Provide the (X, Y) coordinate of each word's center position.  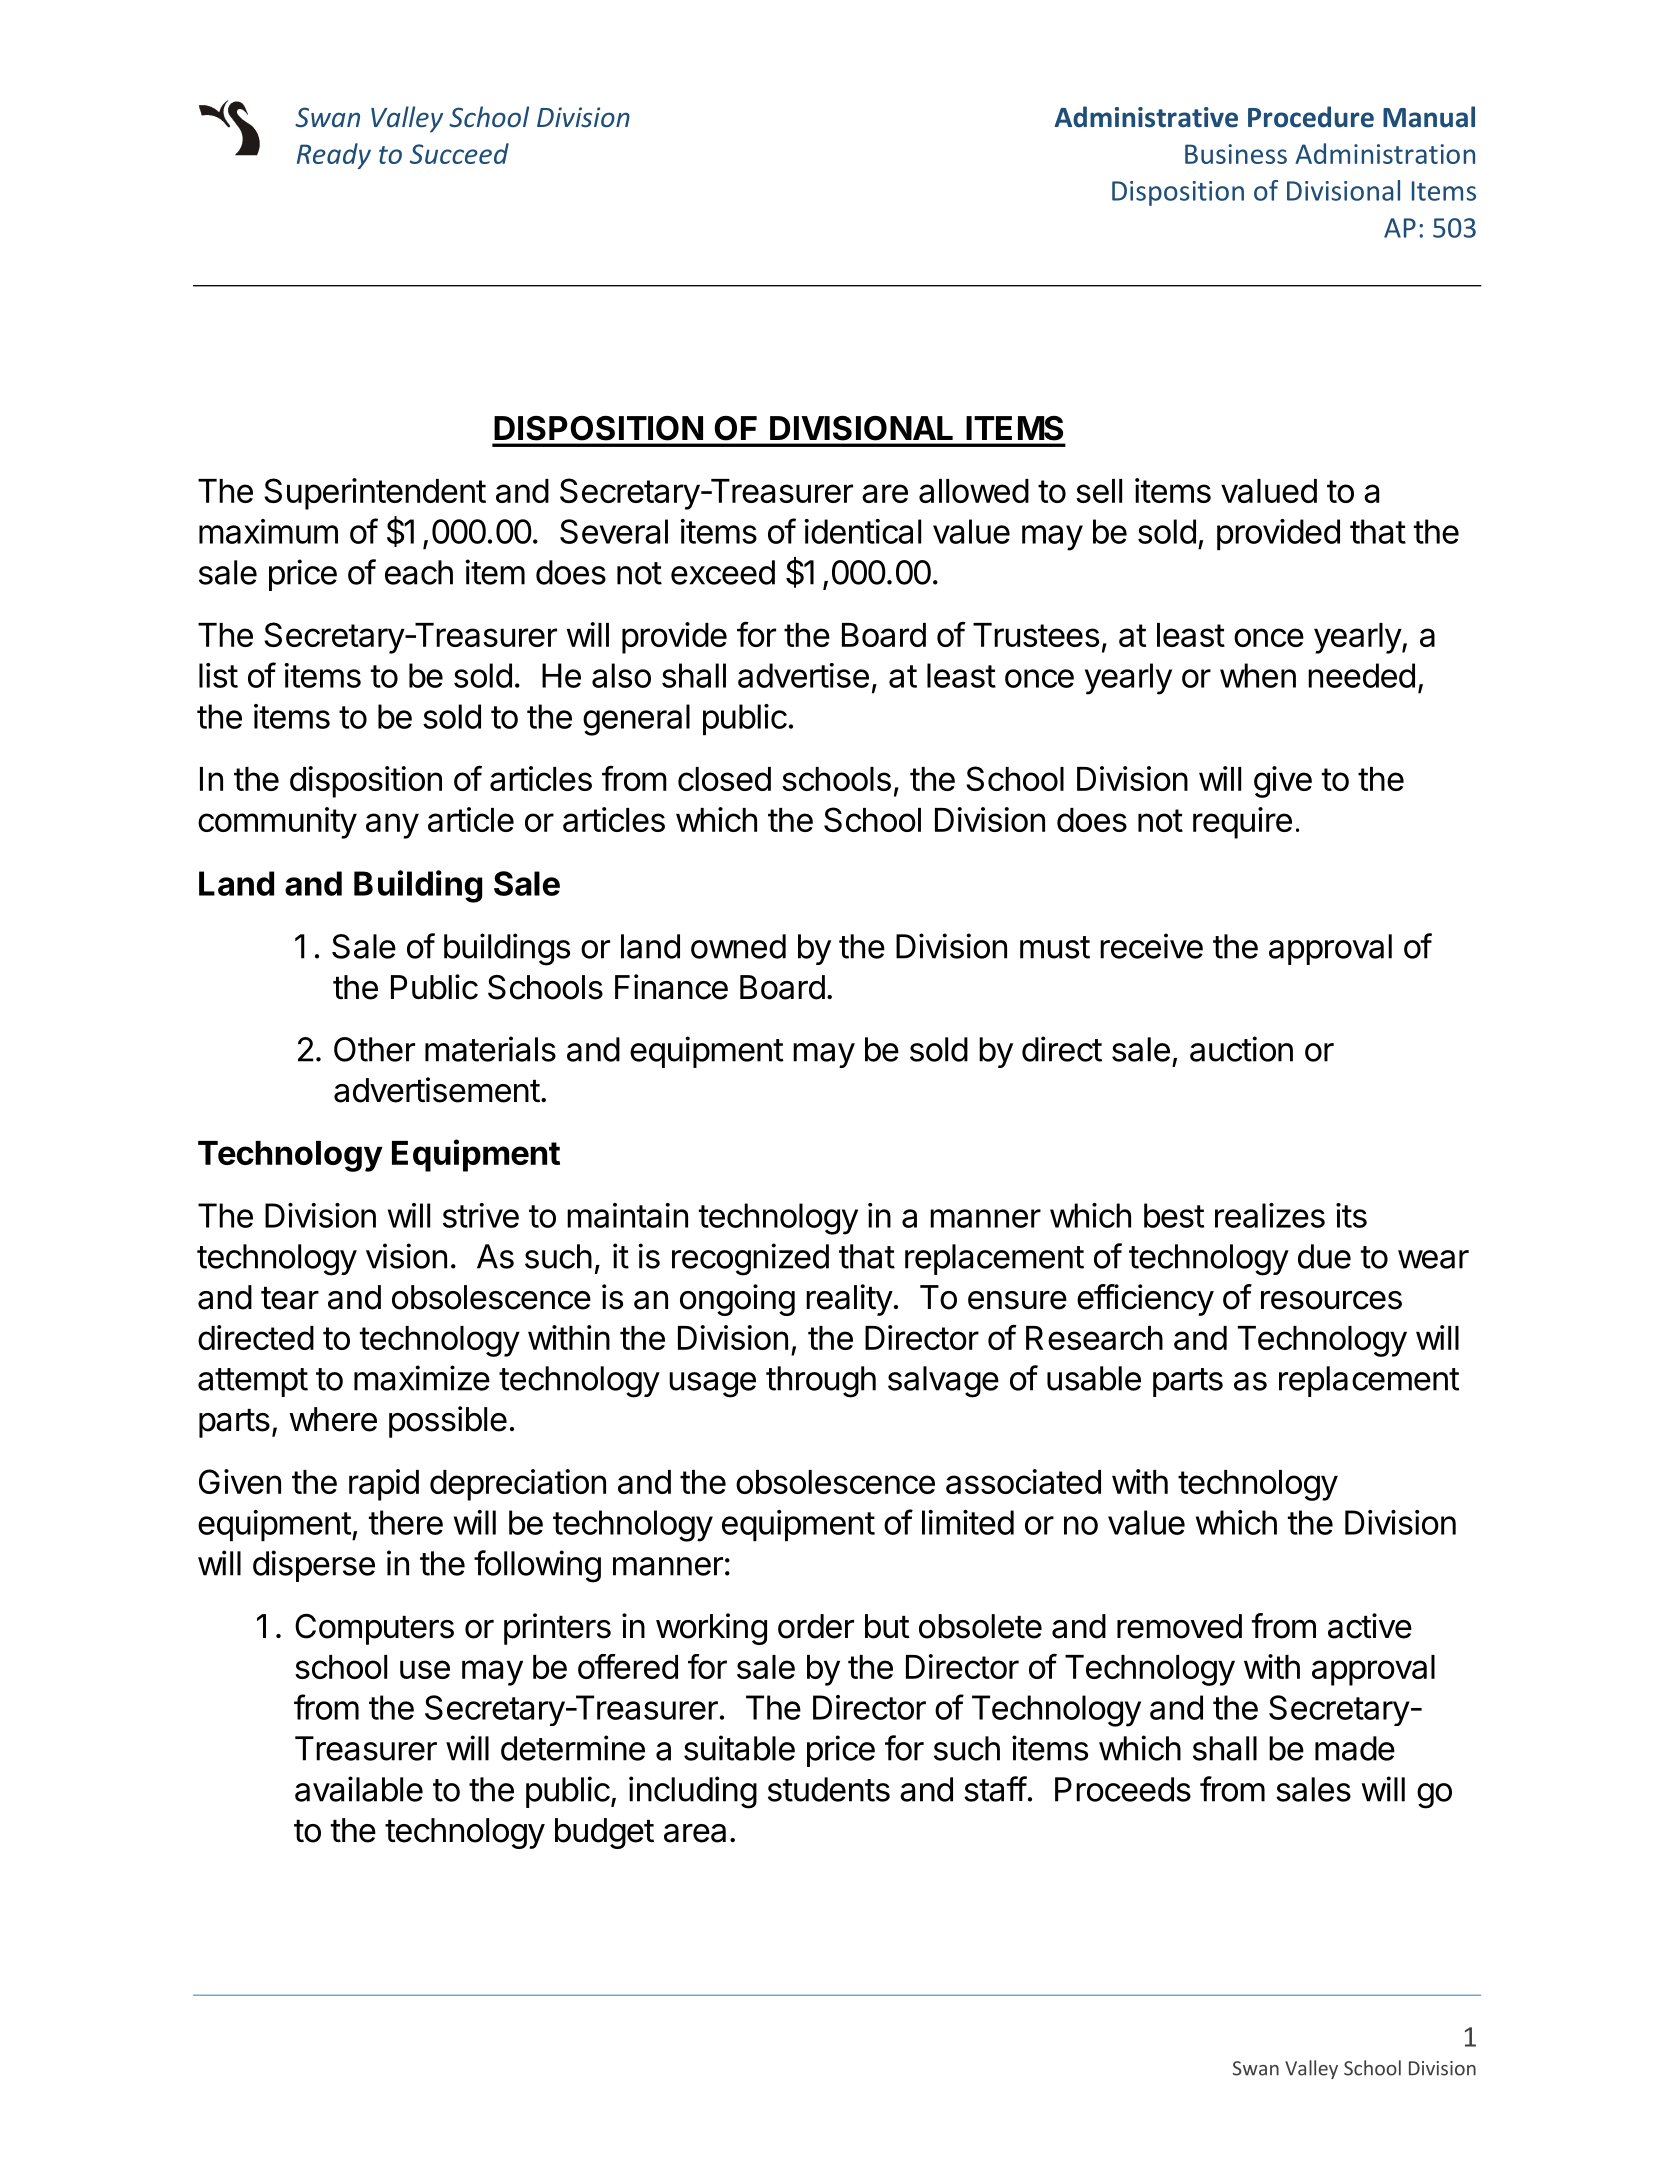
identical (862, 531)
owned (738, 946)
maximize (422, 1378)
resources (1331, 1300)
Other (374, 1049)
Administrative (1146, 117)
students (829, 1789)
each (419, 572)
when (1258, 675)
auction (1241, 1049)
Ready (334, 156)
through (821, 1382)
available (359, 1789)
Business (1236, 154)
